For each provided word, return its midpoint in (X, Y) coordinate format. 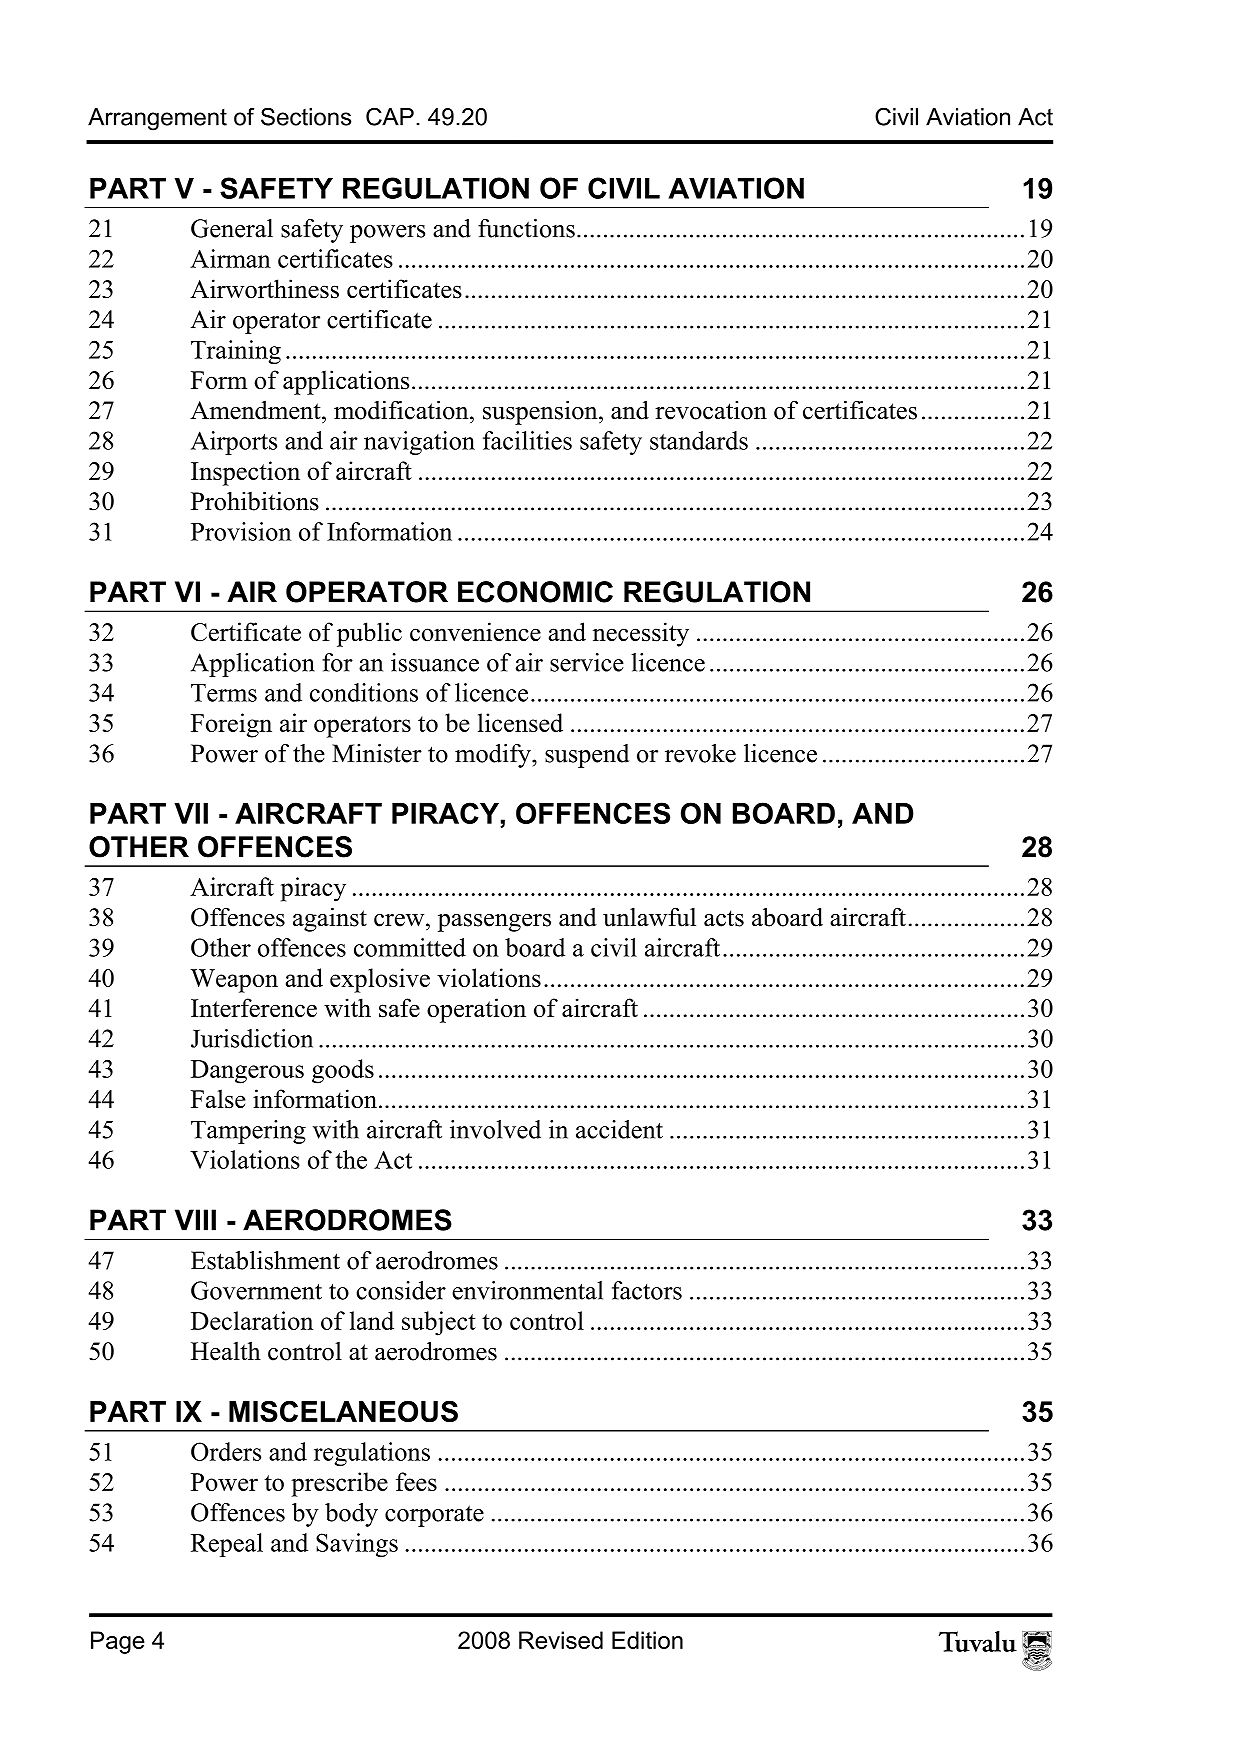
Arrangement (157, 119)
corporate (434, 1516)
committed (410, 947)
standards (699, 440)
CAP (390, 116)
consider (401, 1290)
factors (647, 1290)
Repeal (227, 1545)
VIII (195, 1220)
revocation (711, 410)
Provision (241, 531)
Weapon (234, 981)
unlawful (649, 917)
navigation (419, 443)
